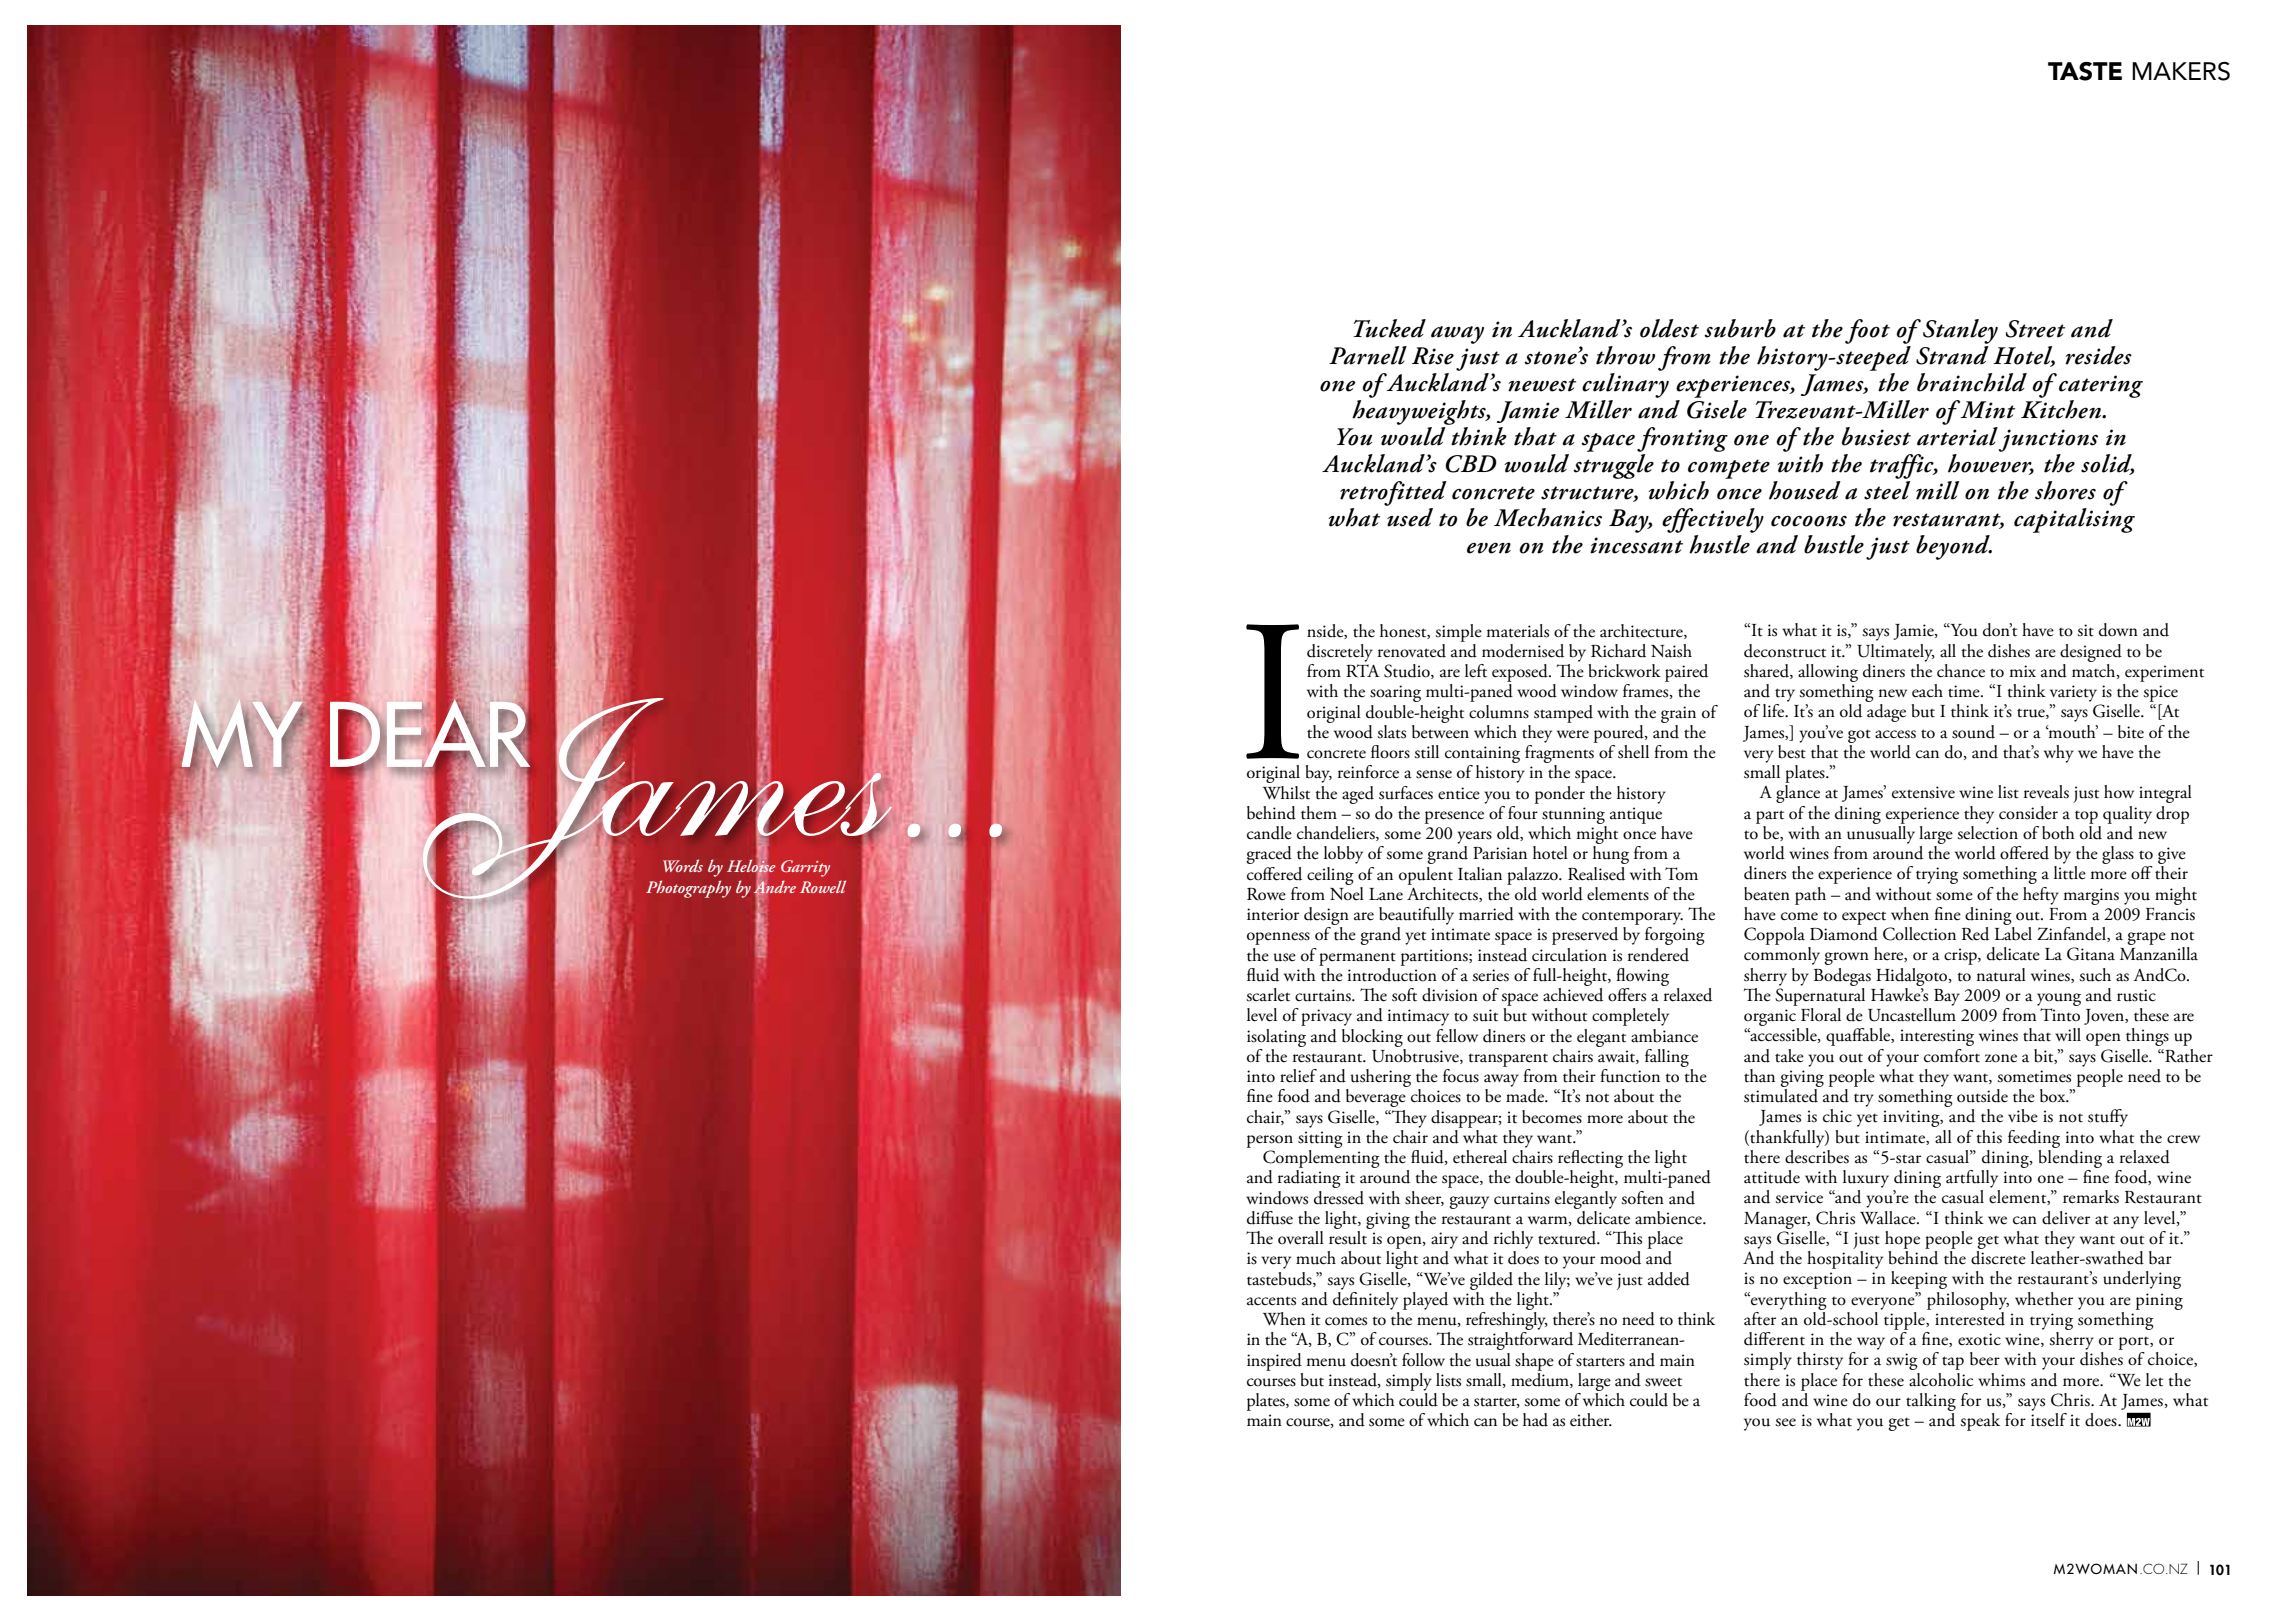  Describe the element at coordinates (805, 868) in the screenshot. I see `Garrity` at that location.
